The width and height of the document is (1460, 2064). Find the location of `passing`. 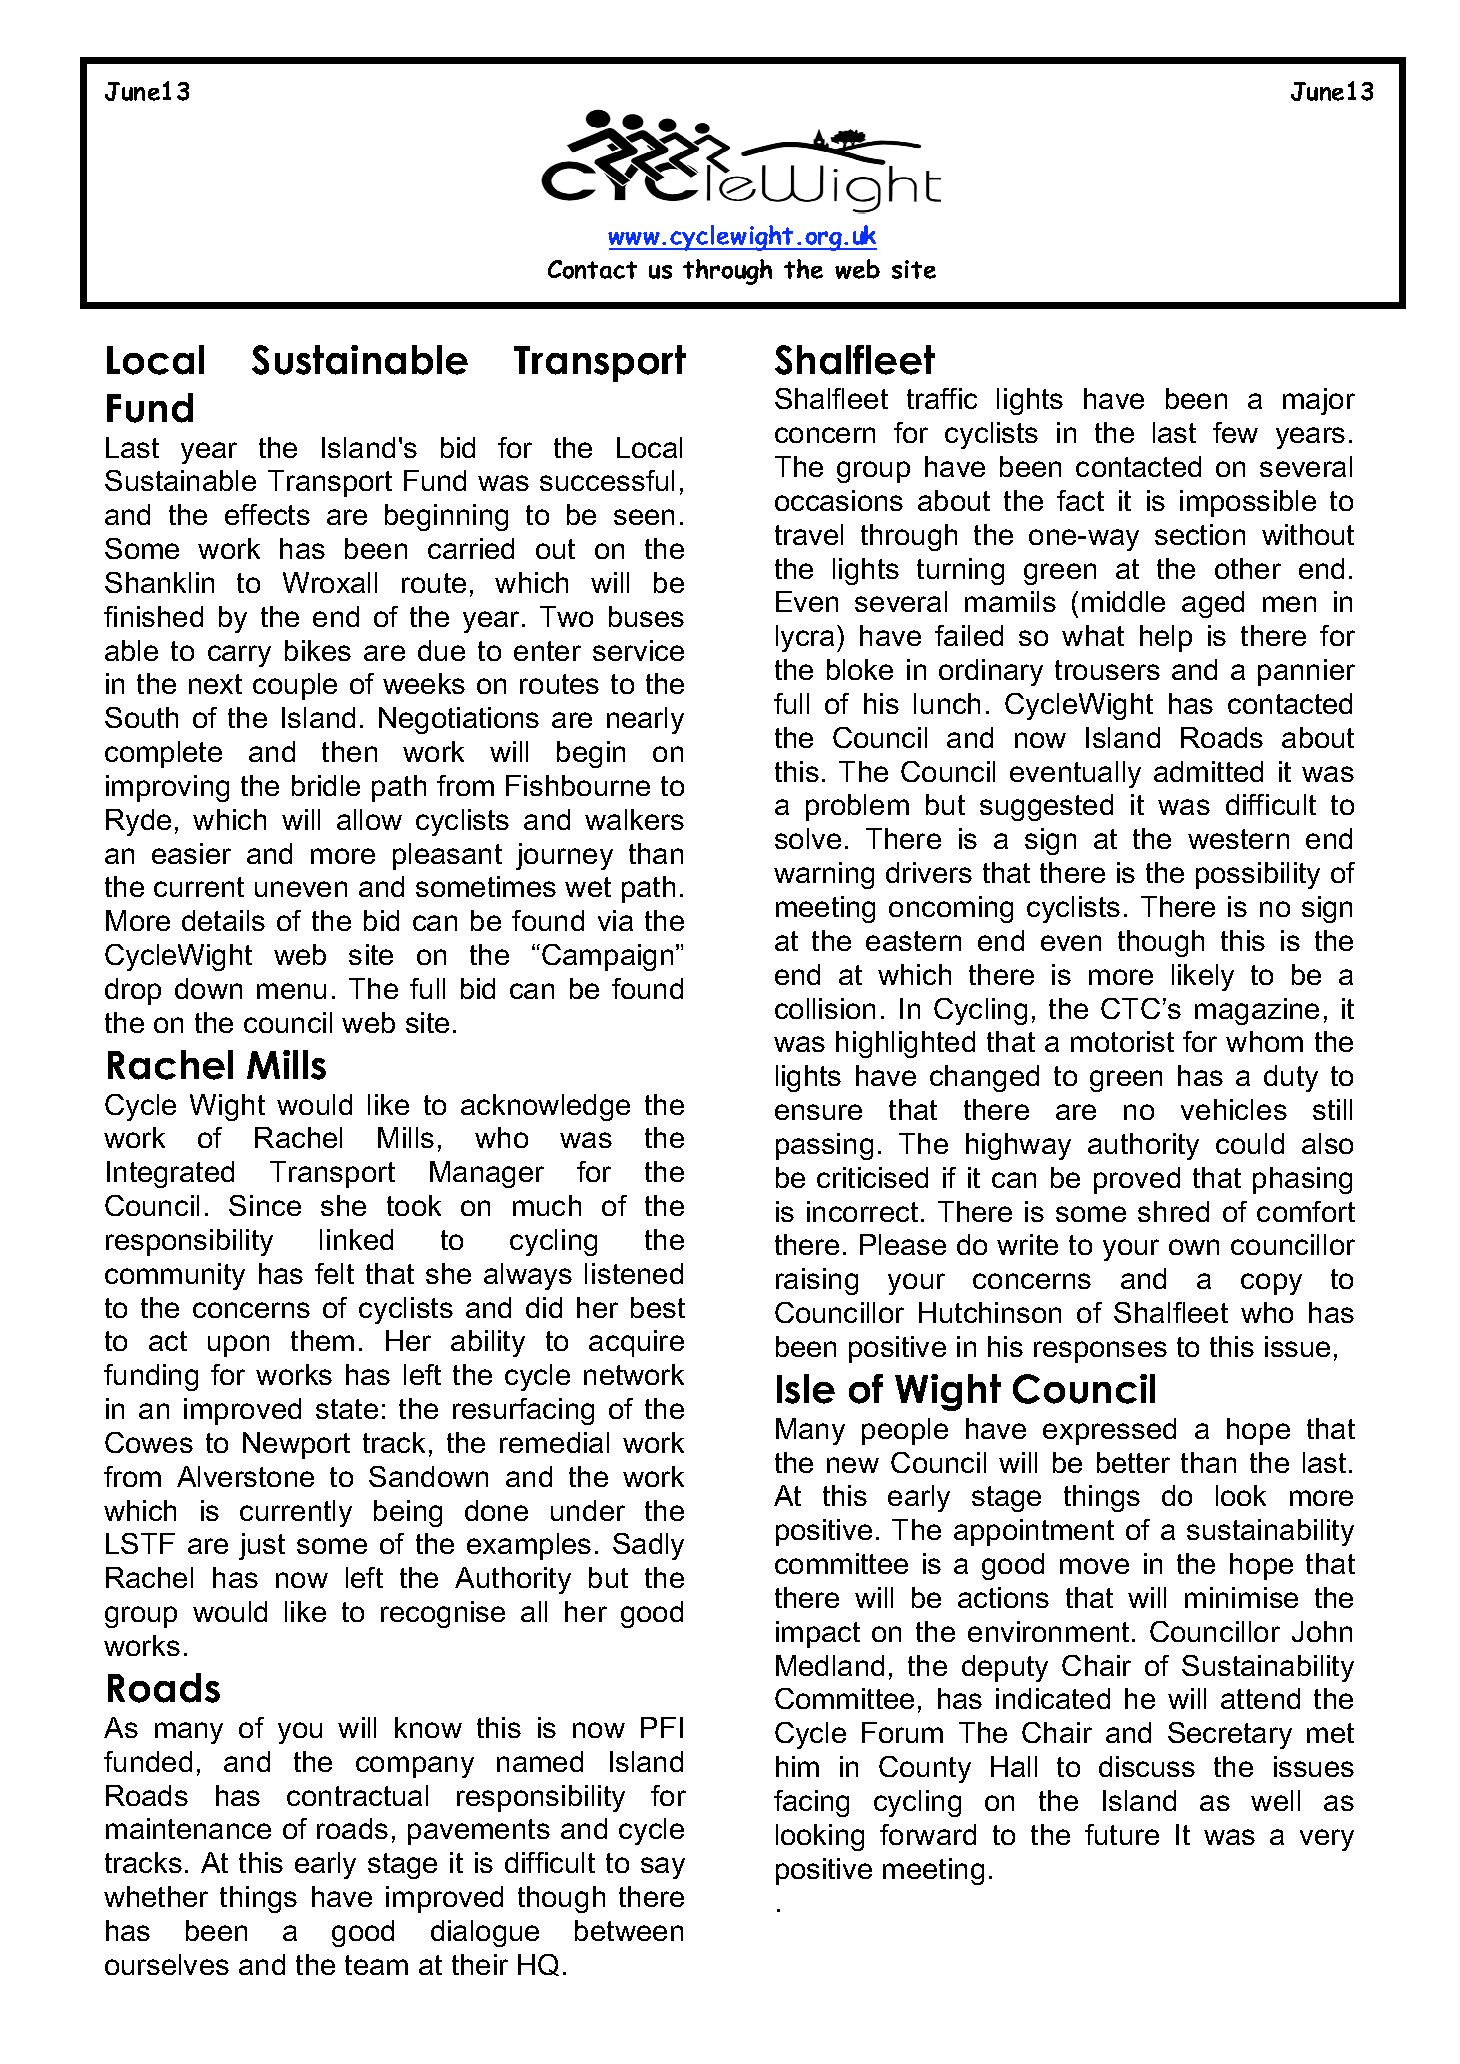

passing is located at coordinates (824, 1146).
